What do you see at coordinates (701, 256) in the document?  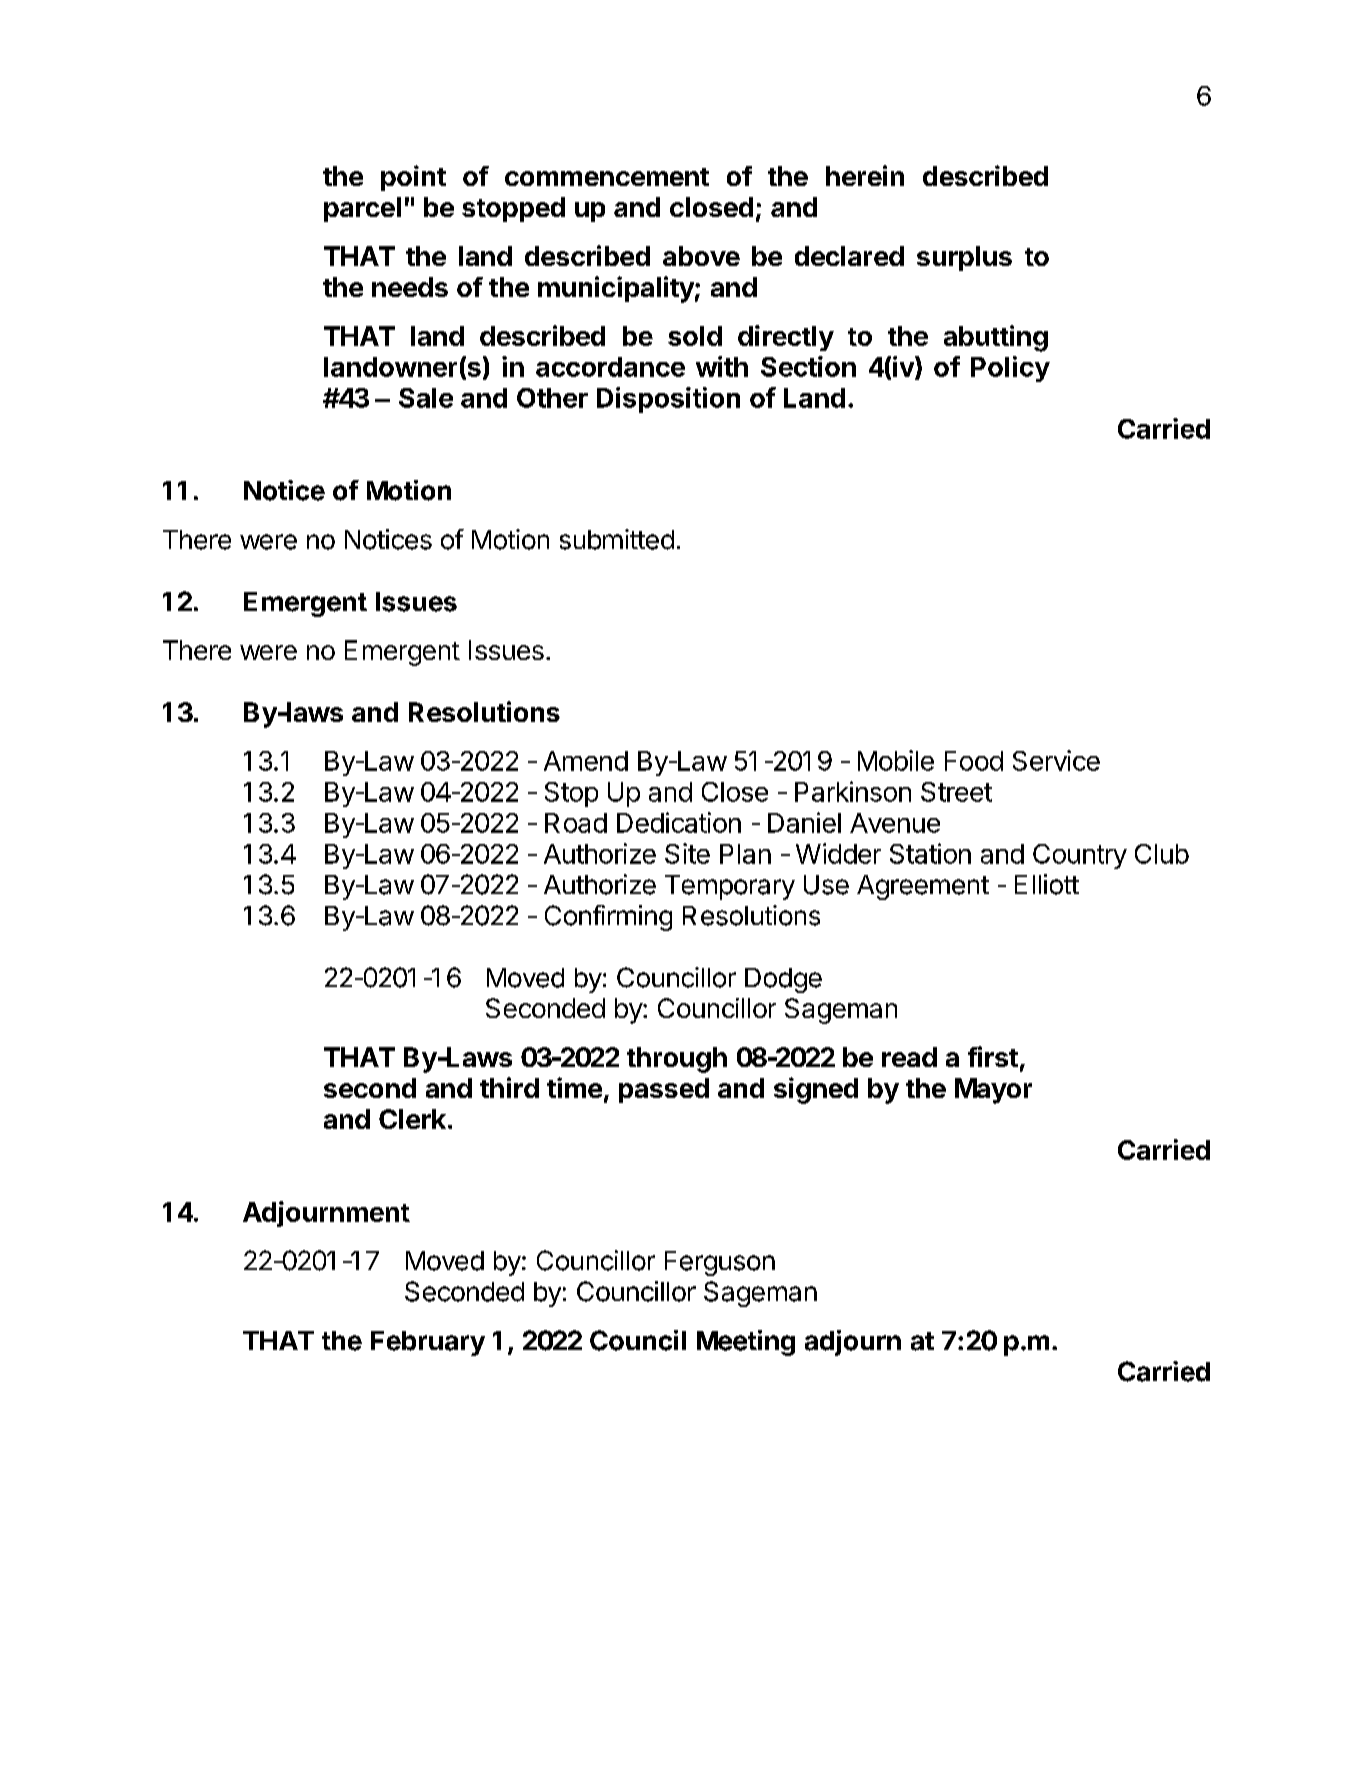 I see `above` at bounding box center [701, 256].
